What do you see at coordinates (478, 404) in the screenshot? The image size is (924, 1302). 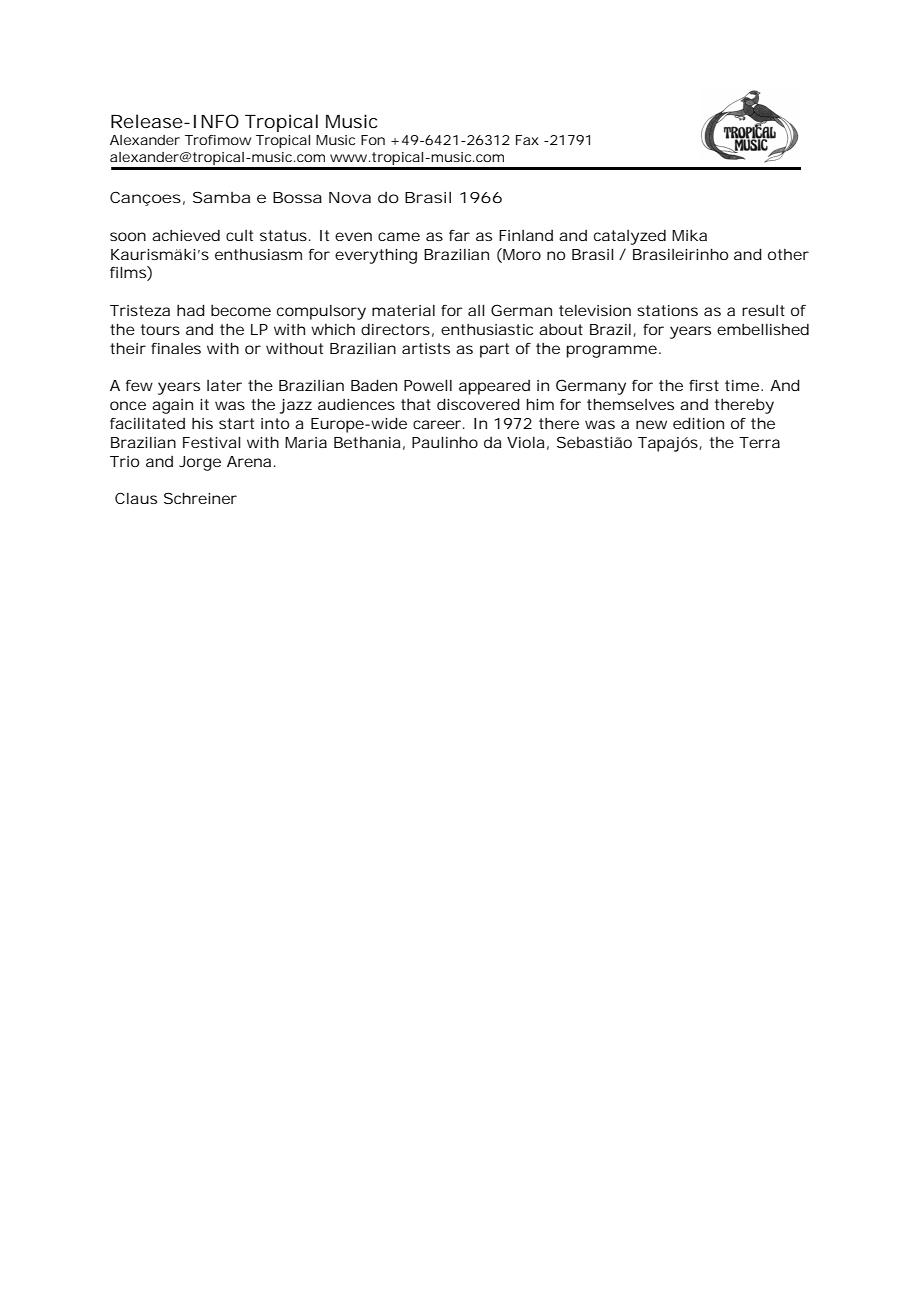 I see `discovered` at bounding box center [478, 404].
